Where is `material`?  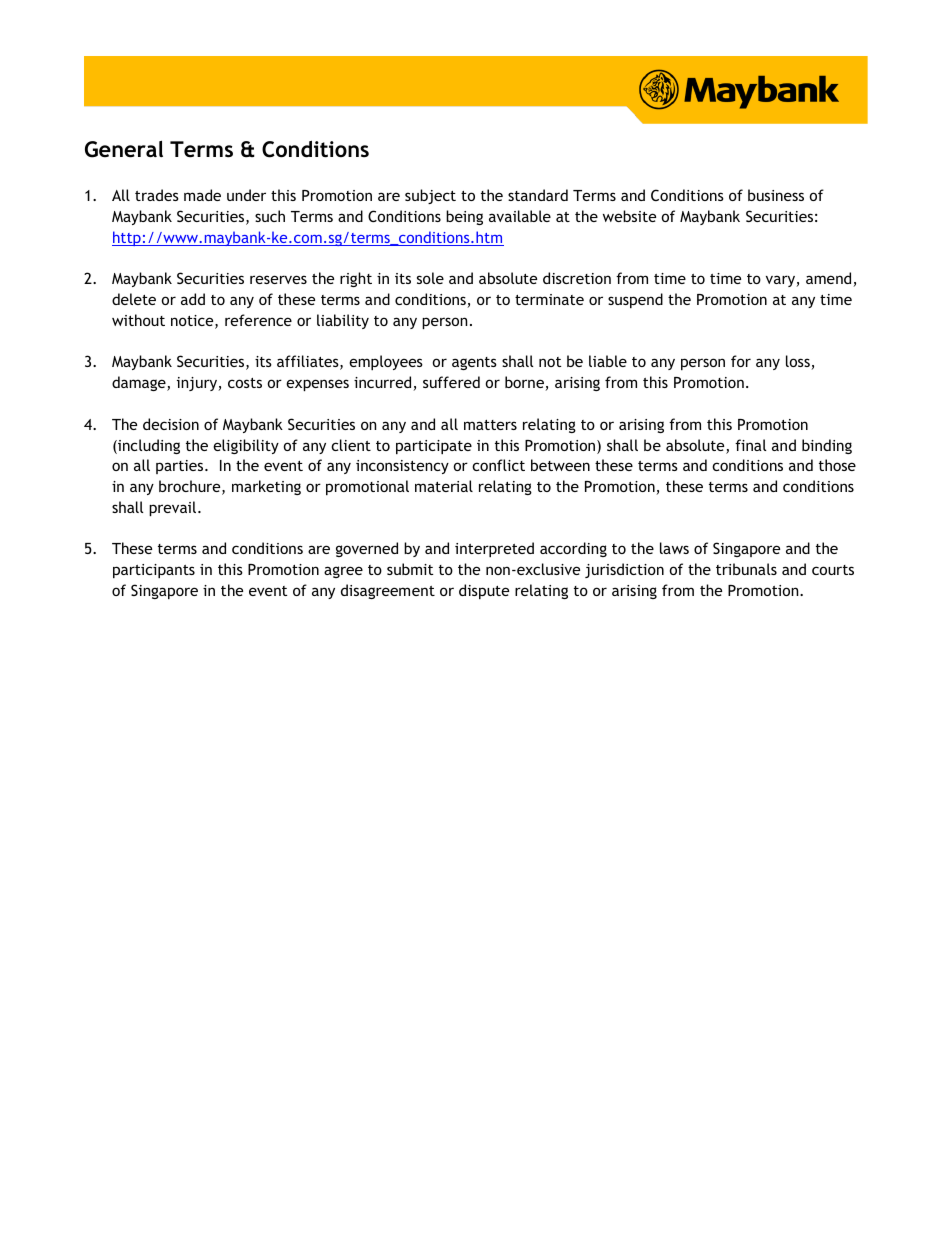 material is located at coordinates (444, 486).
